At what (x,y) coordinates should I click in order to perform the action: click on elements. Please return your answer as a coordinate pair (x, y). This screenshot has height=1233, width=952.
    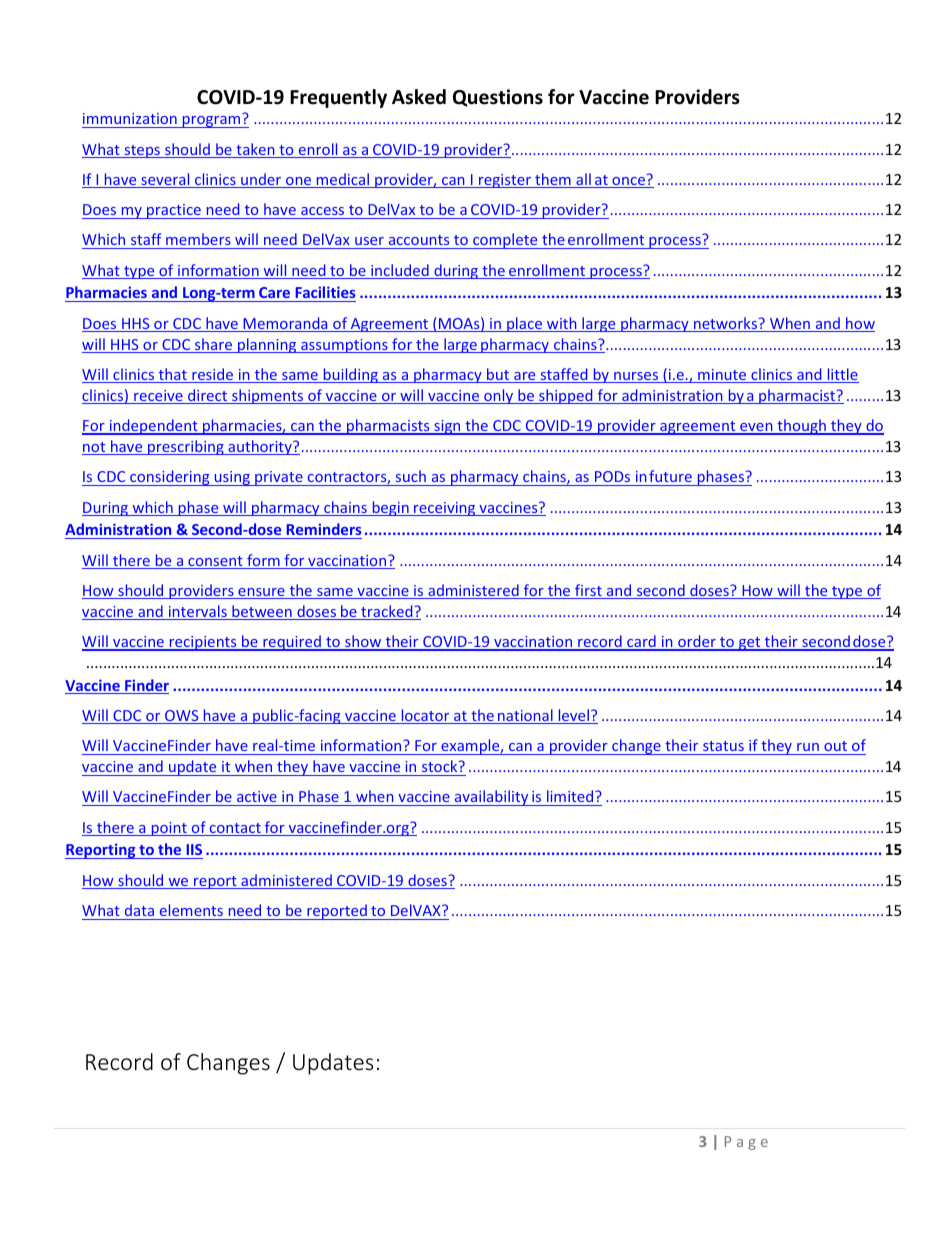
    Looking at the image, I should click on (191, 910).
